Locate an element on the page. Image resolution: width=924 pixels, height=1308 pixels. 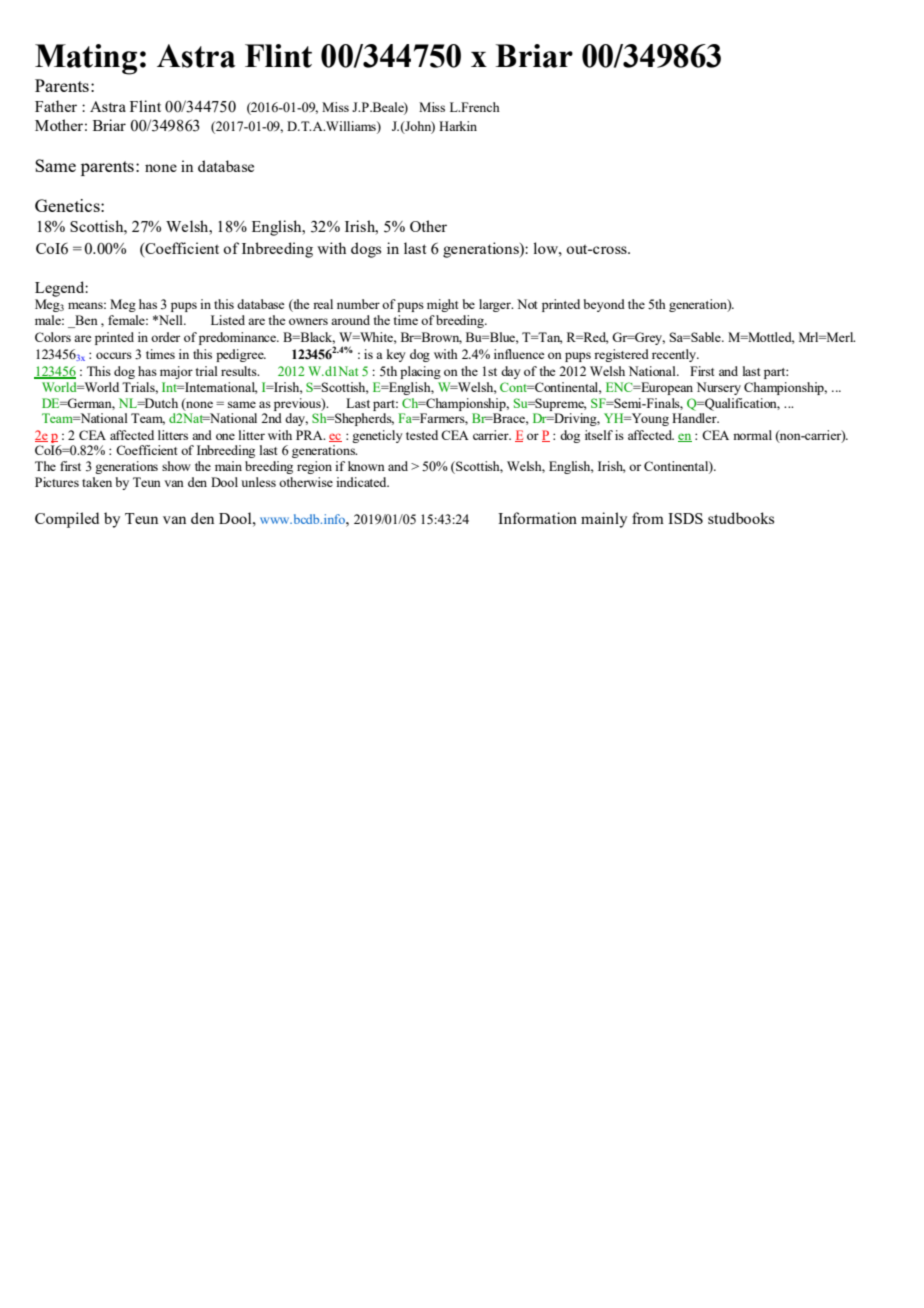
recently is located at coordinates (675, 355).
